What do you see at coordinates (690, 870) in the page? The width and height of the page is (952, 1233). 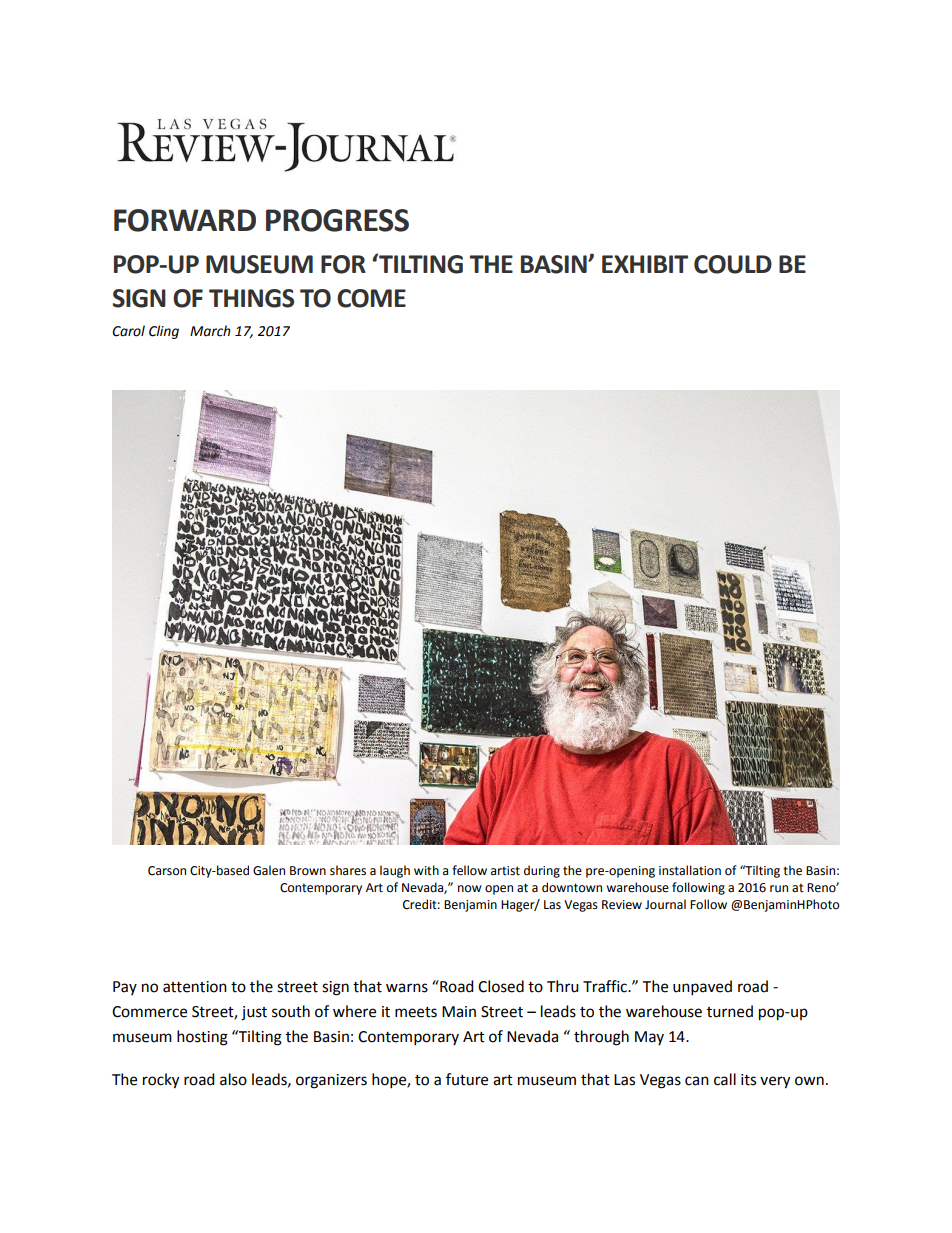 I see `installation` at bounding box center [690, 870].
